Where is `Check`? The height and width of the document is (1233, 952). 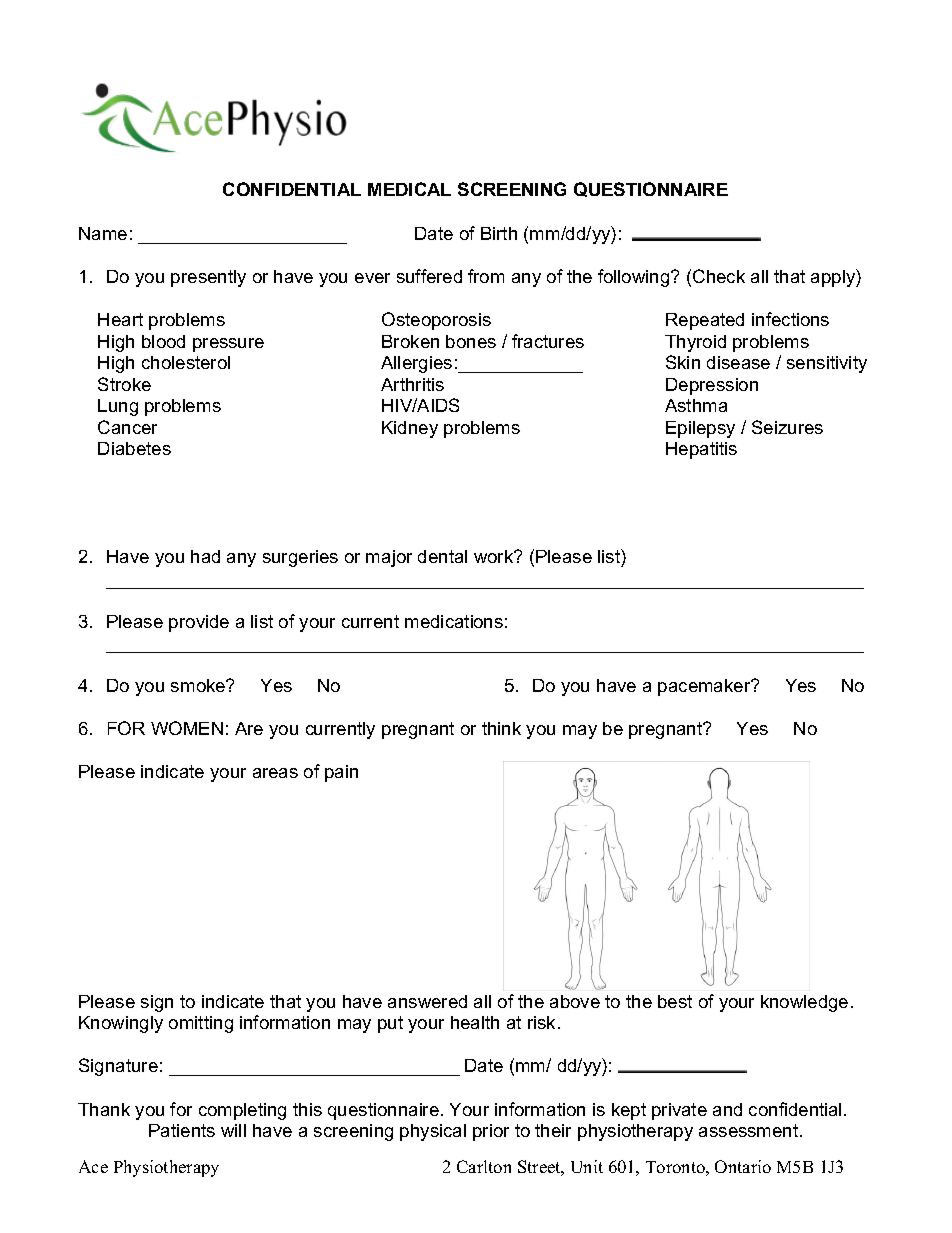 Check is located at coordinates (719, 276).
